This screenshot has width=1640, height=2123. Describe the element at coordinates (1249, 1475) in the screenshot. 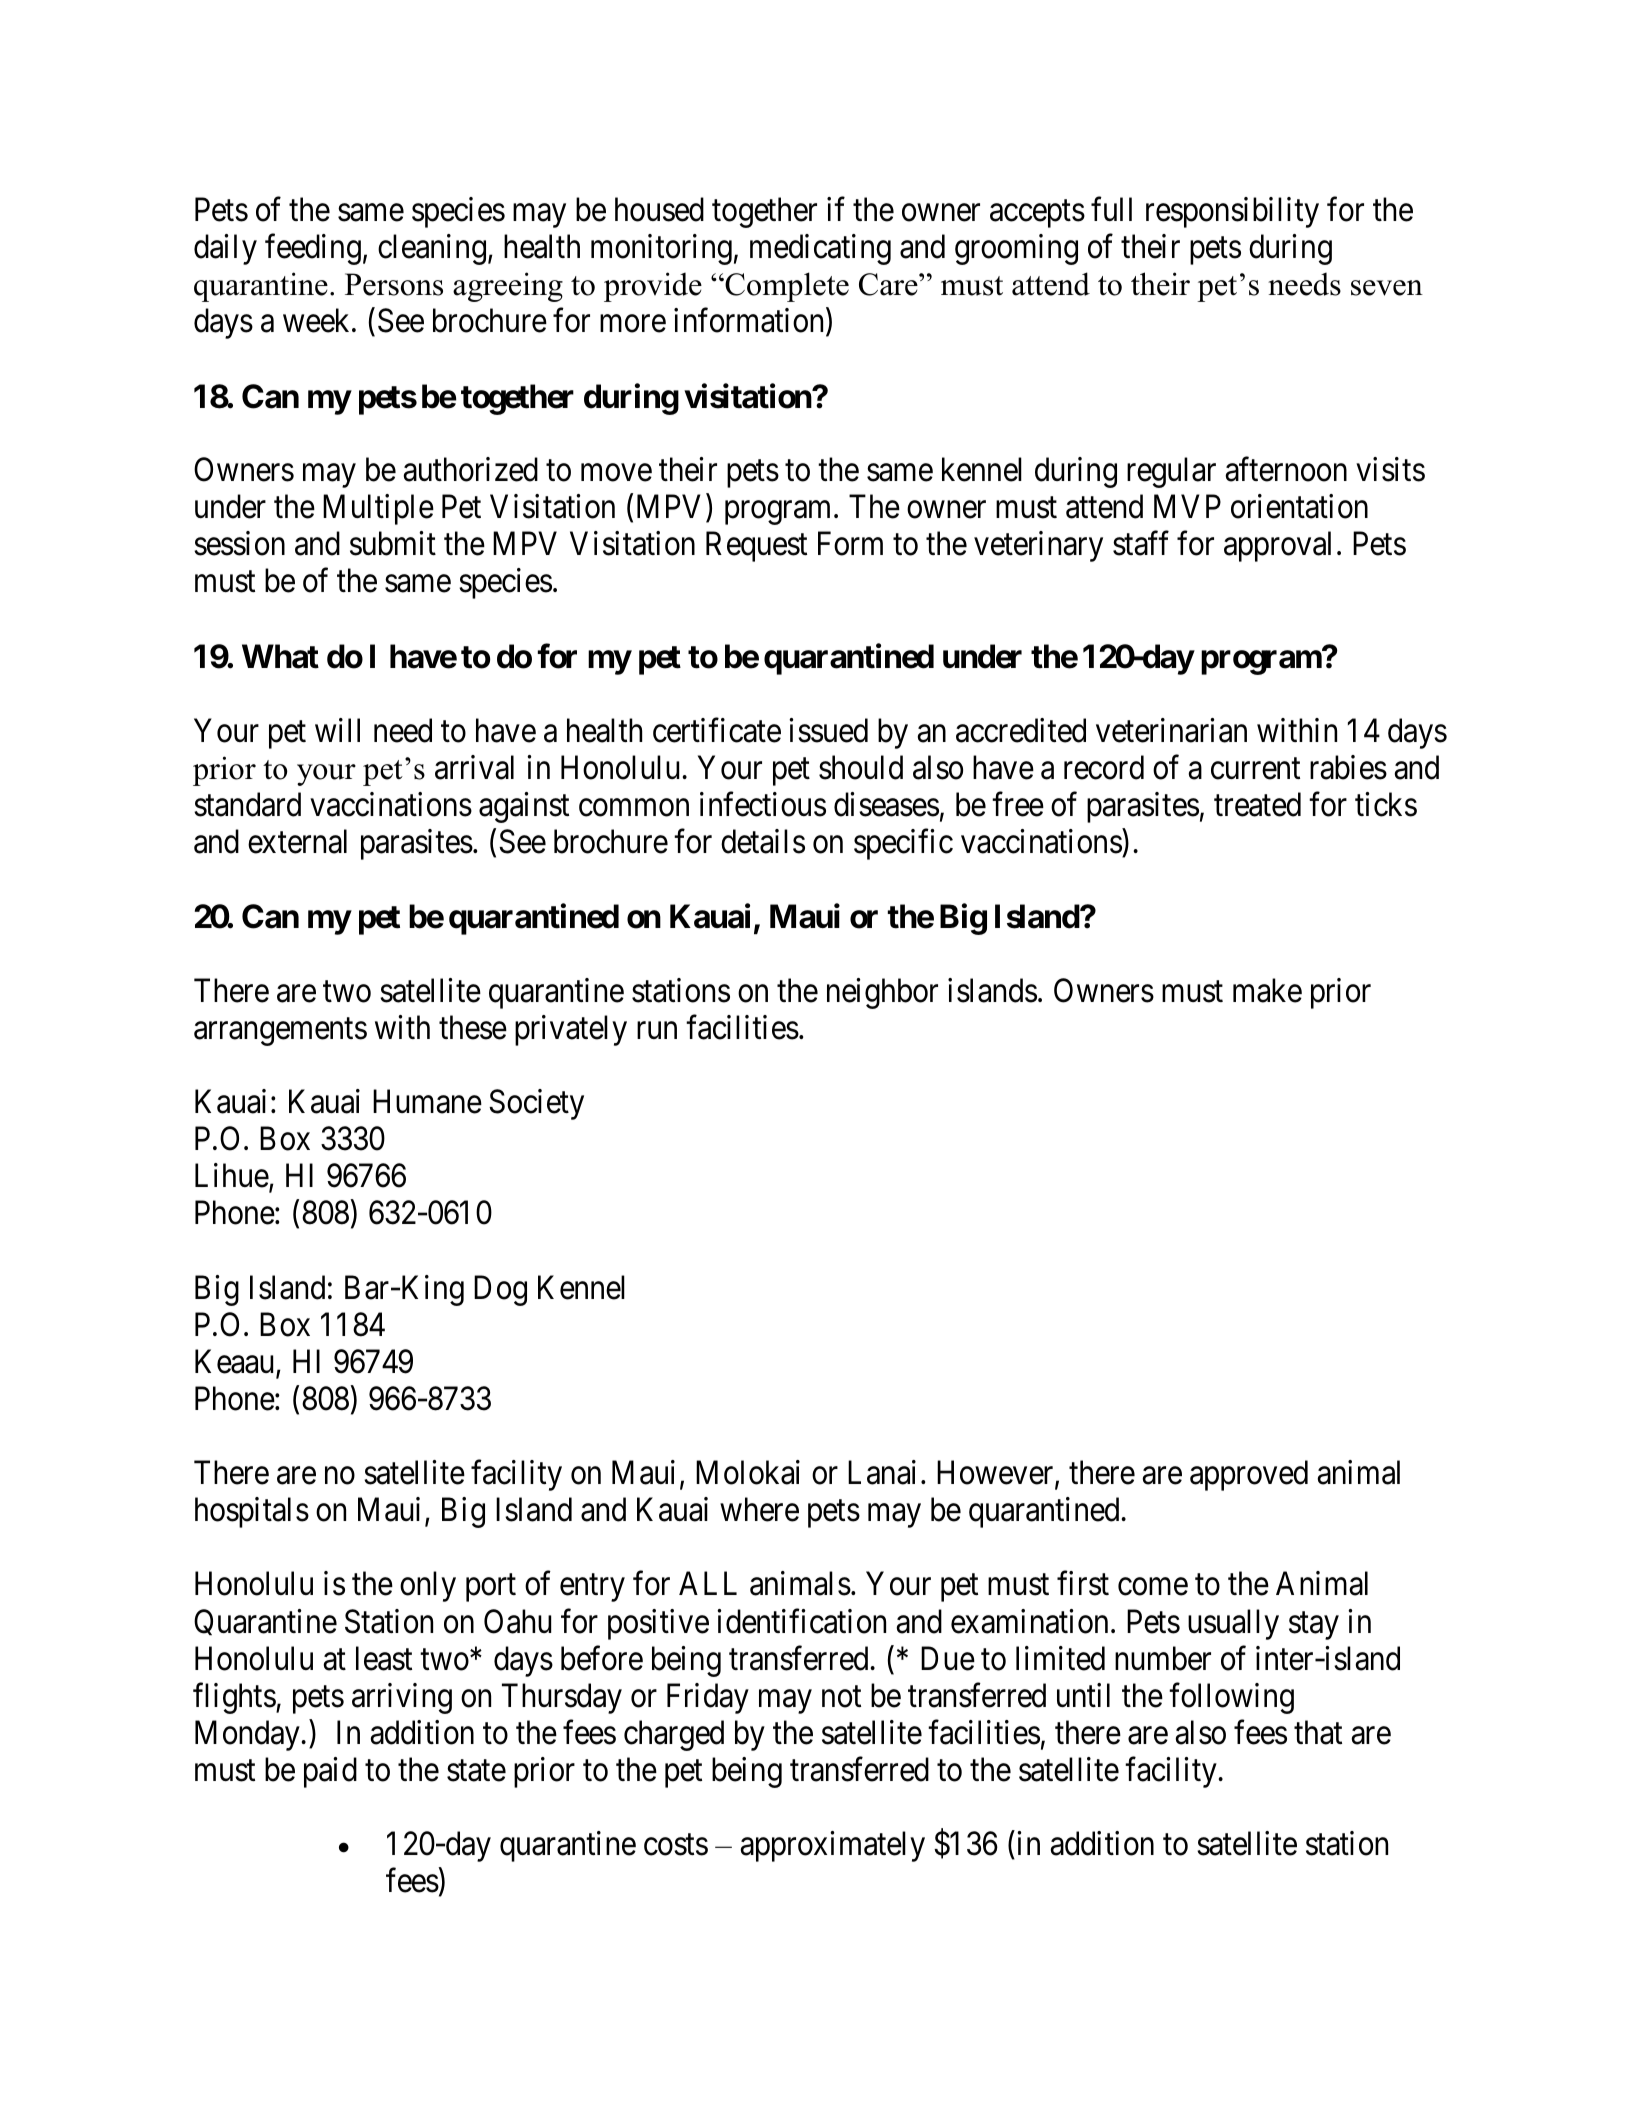

I see `approved` at that location.
